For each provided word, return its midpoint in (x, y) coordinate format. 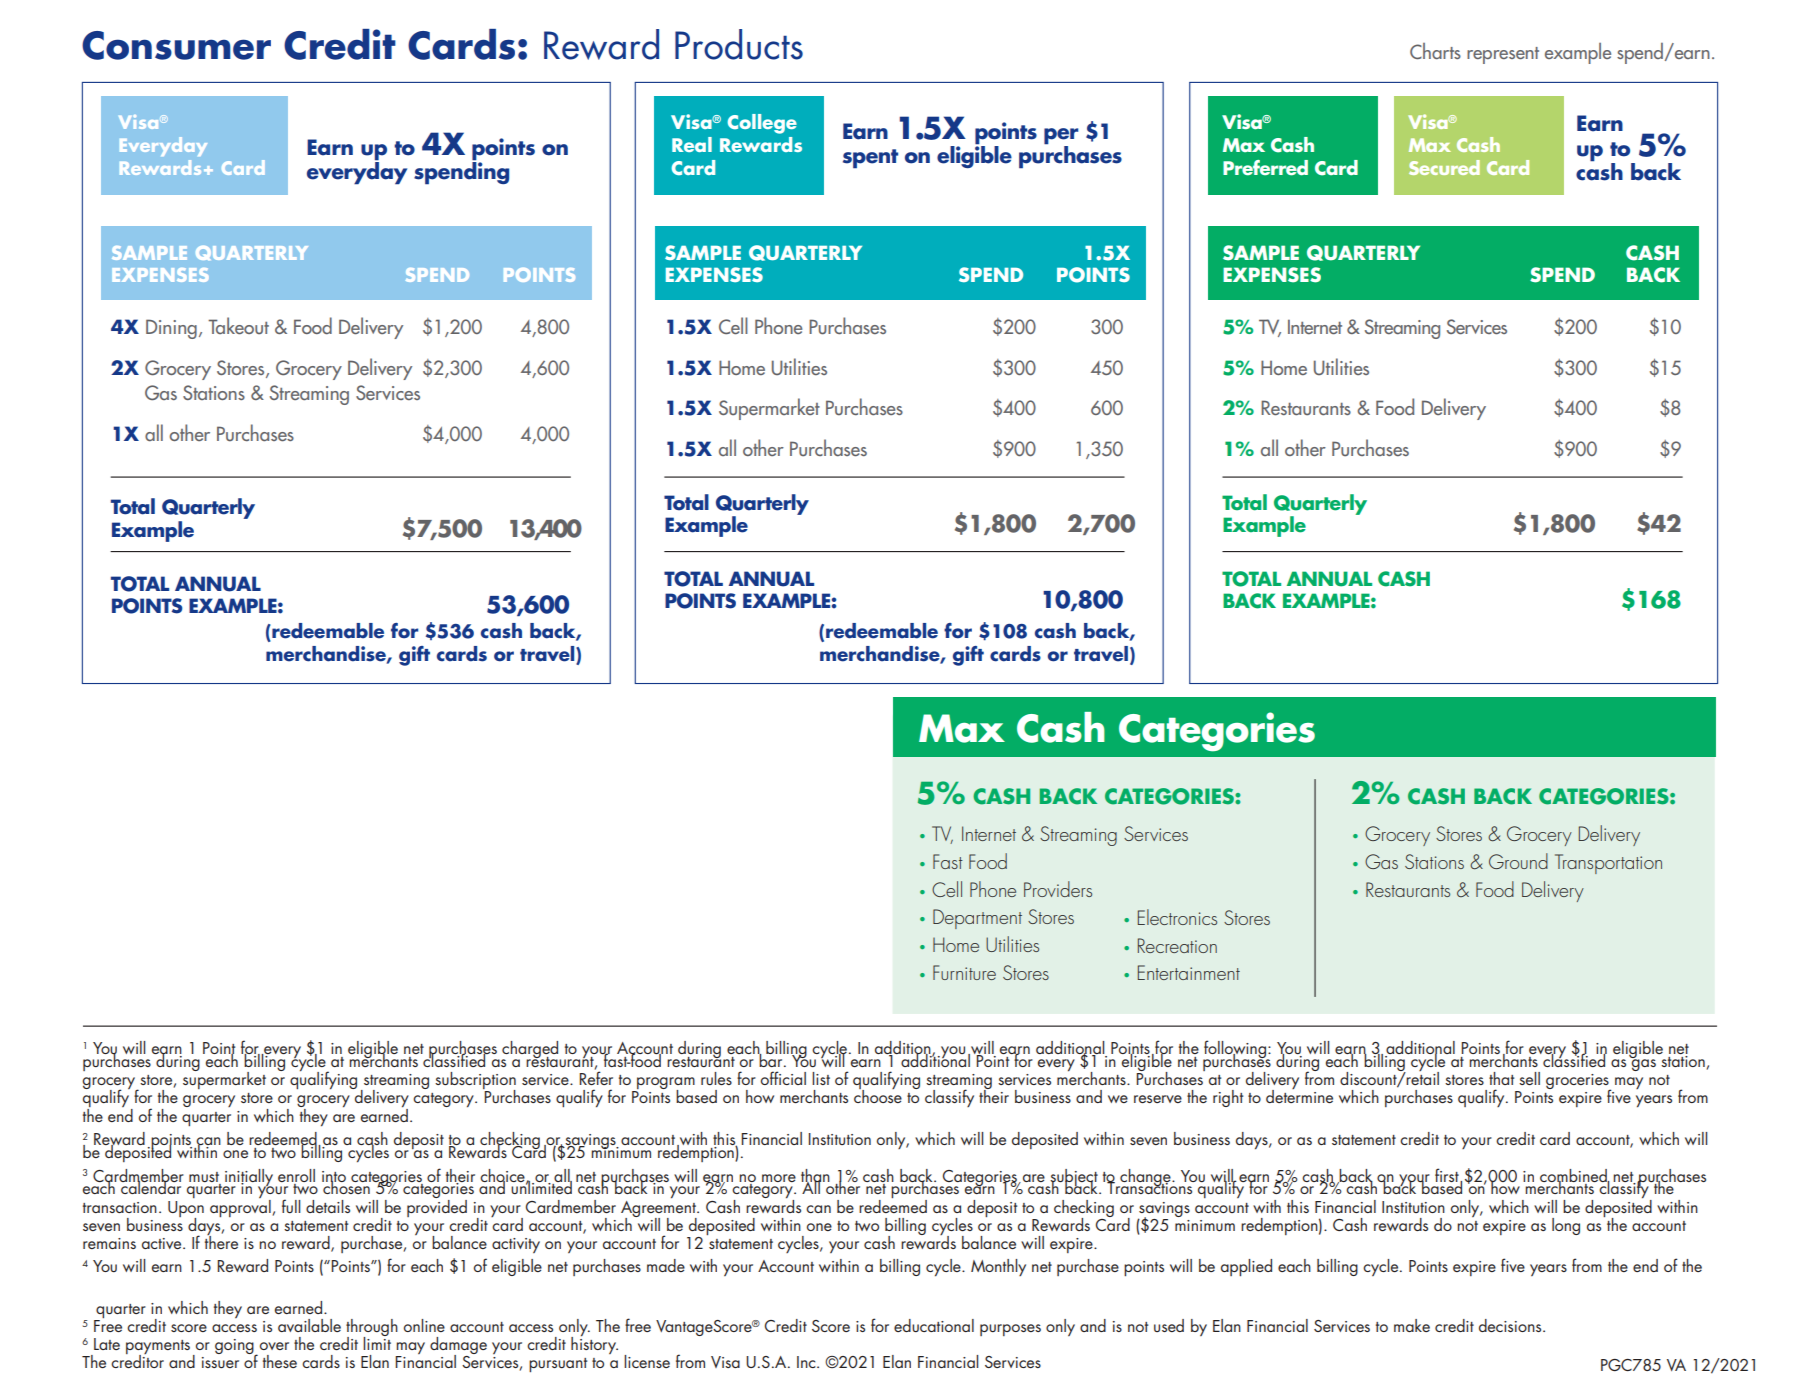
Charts (1435, 51)
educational (934, 1325)
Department (977, 919)
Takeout (238, 326)
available (309, 1325)
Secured (1444, 167)
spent (870, 159)
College (762, 124)
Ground (1518, 861)
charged (531, 1051)
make (1412, 1325)
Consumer (176, 45)
